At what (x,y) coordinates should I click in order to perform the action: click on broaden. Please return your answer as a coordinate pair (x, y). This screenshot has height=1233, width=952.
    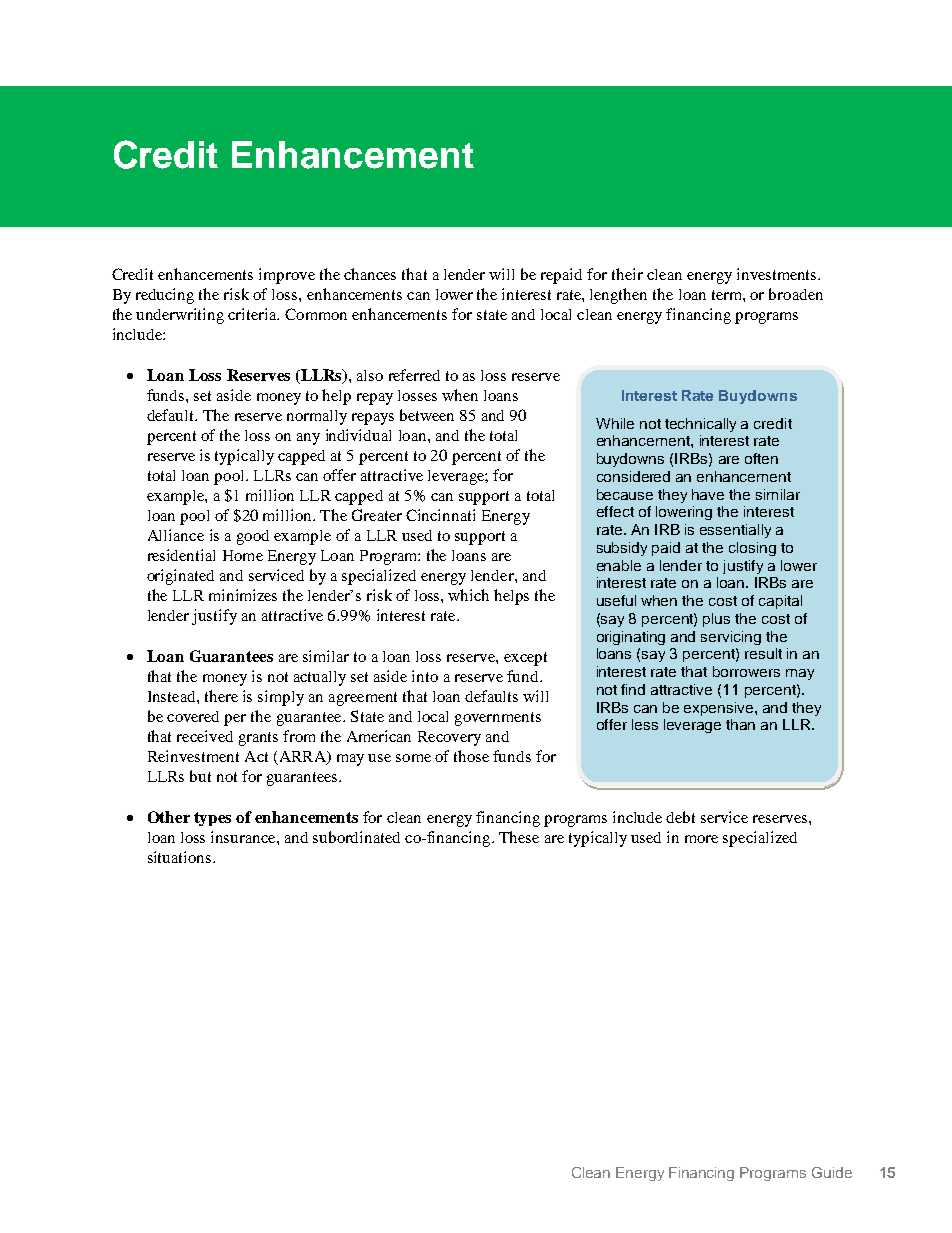
    Looking at the image, I should click on (796, 294).
